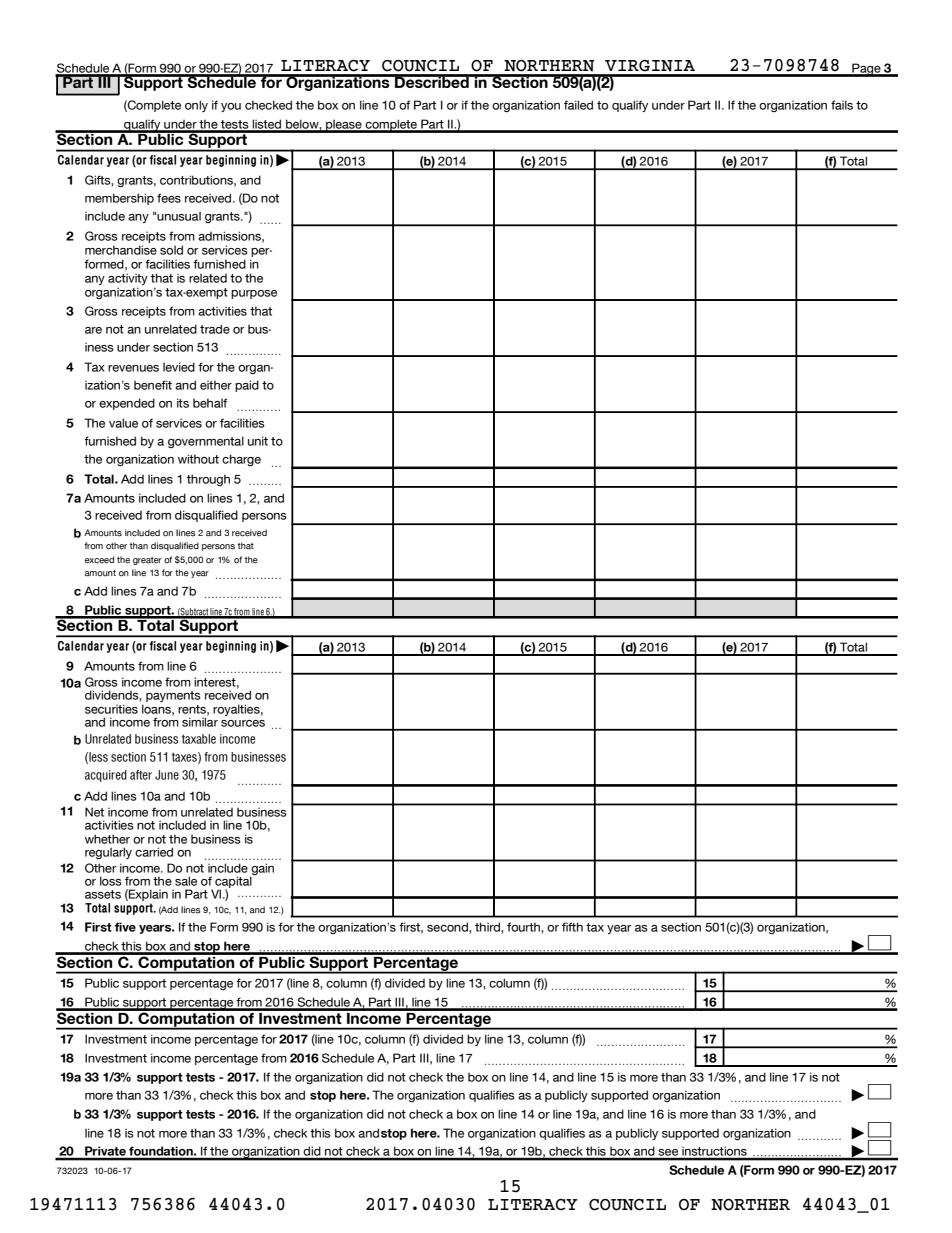 The image size is (952, 1233). What do you see at coordinates (186, 881) in the screenshot?
I see `sale` at bounding box center [186, 881].
